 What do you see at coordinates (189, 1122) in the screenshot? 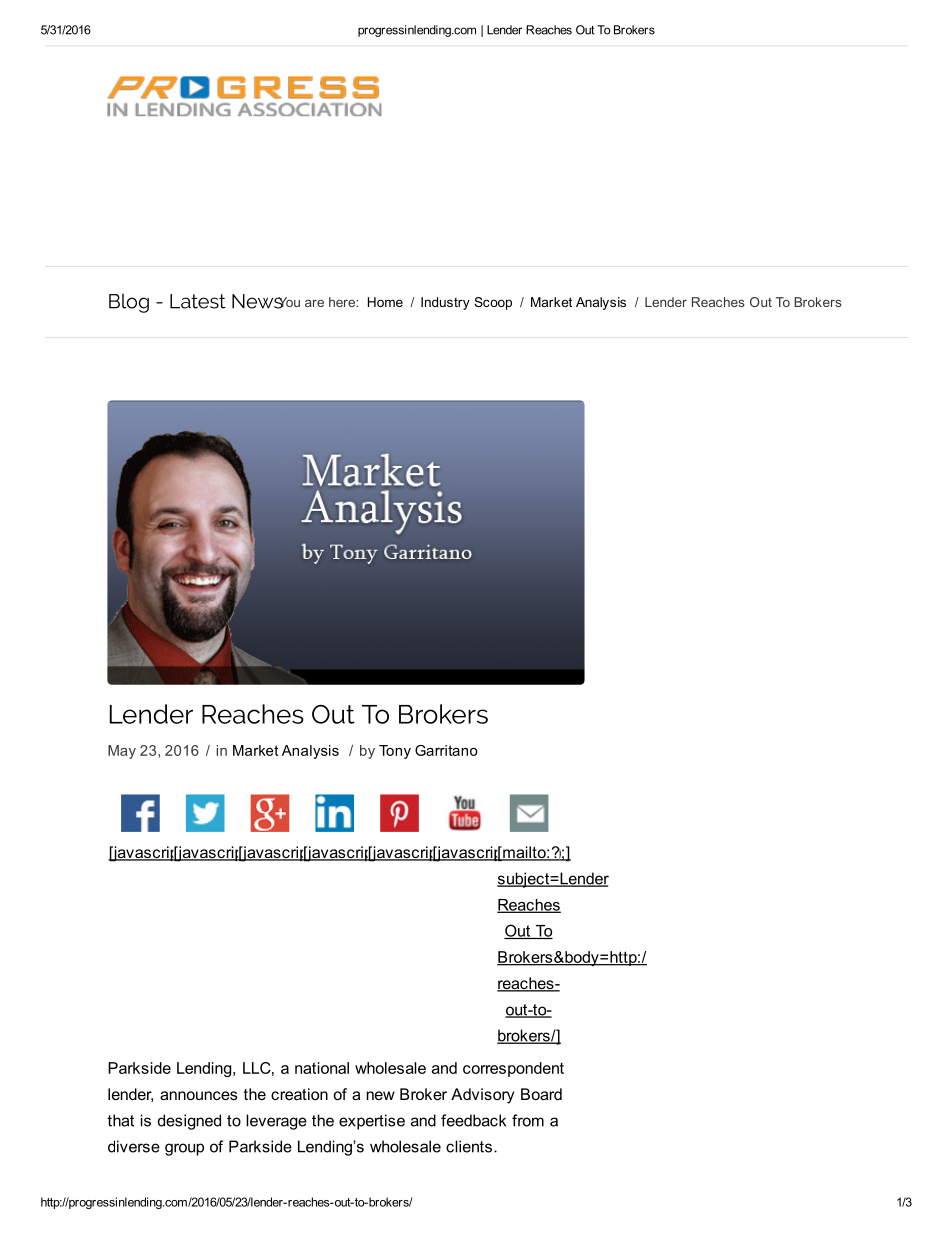
I see `designed` at bounding box center [189, 1122].
